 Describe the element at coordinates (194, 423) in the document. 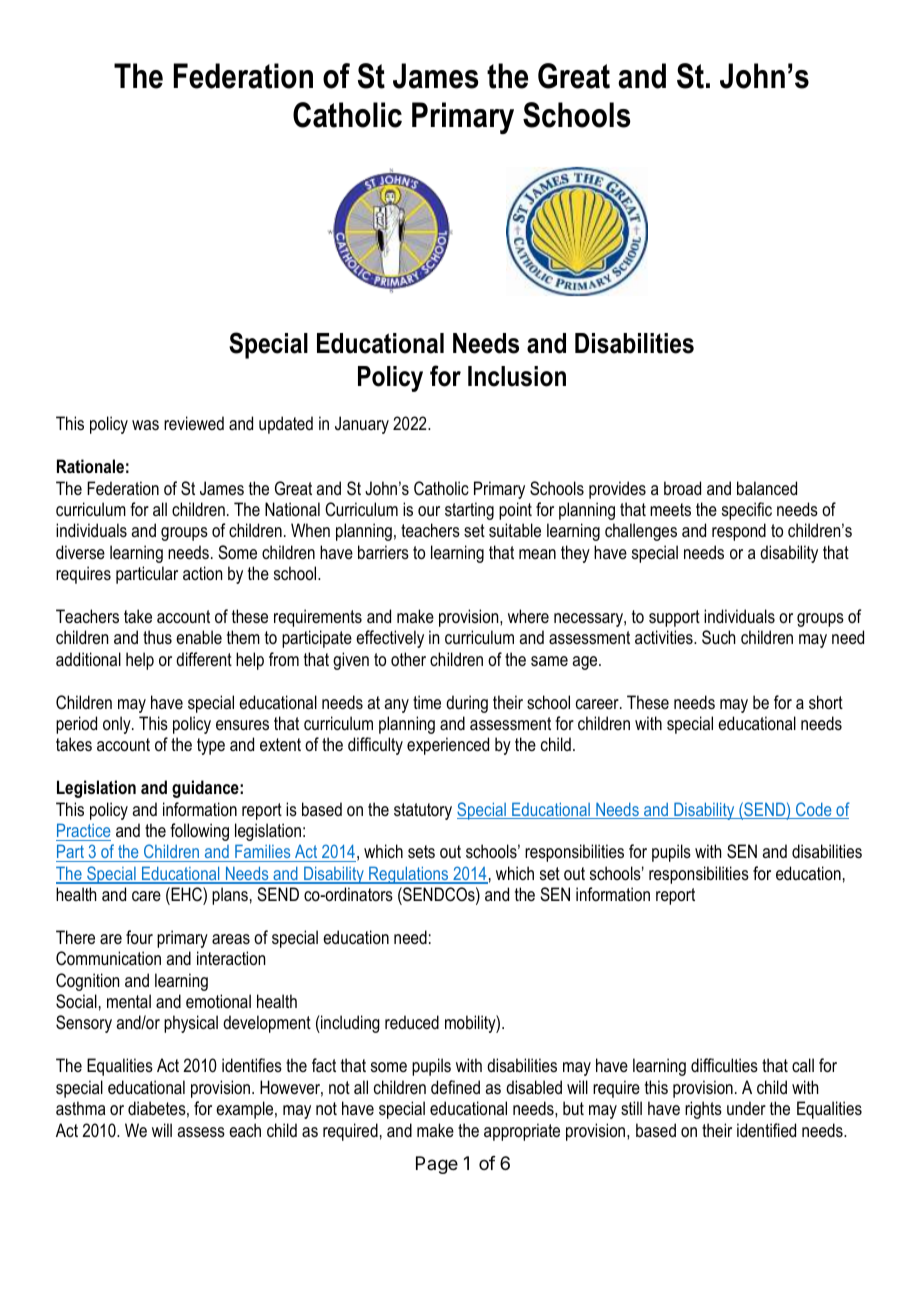

I see `reviewed` at that location.
